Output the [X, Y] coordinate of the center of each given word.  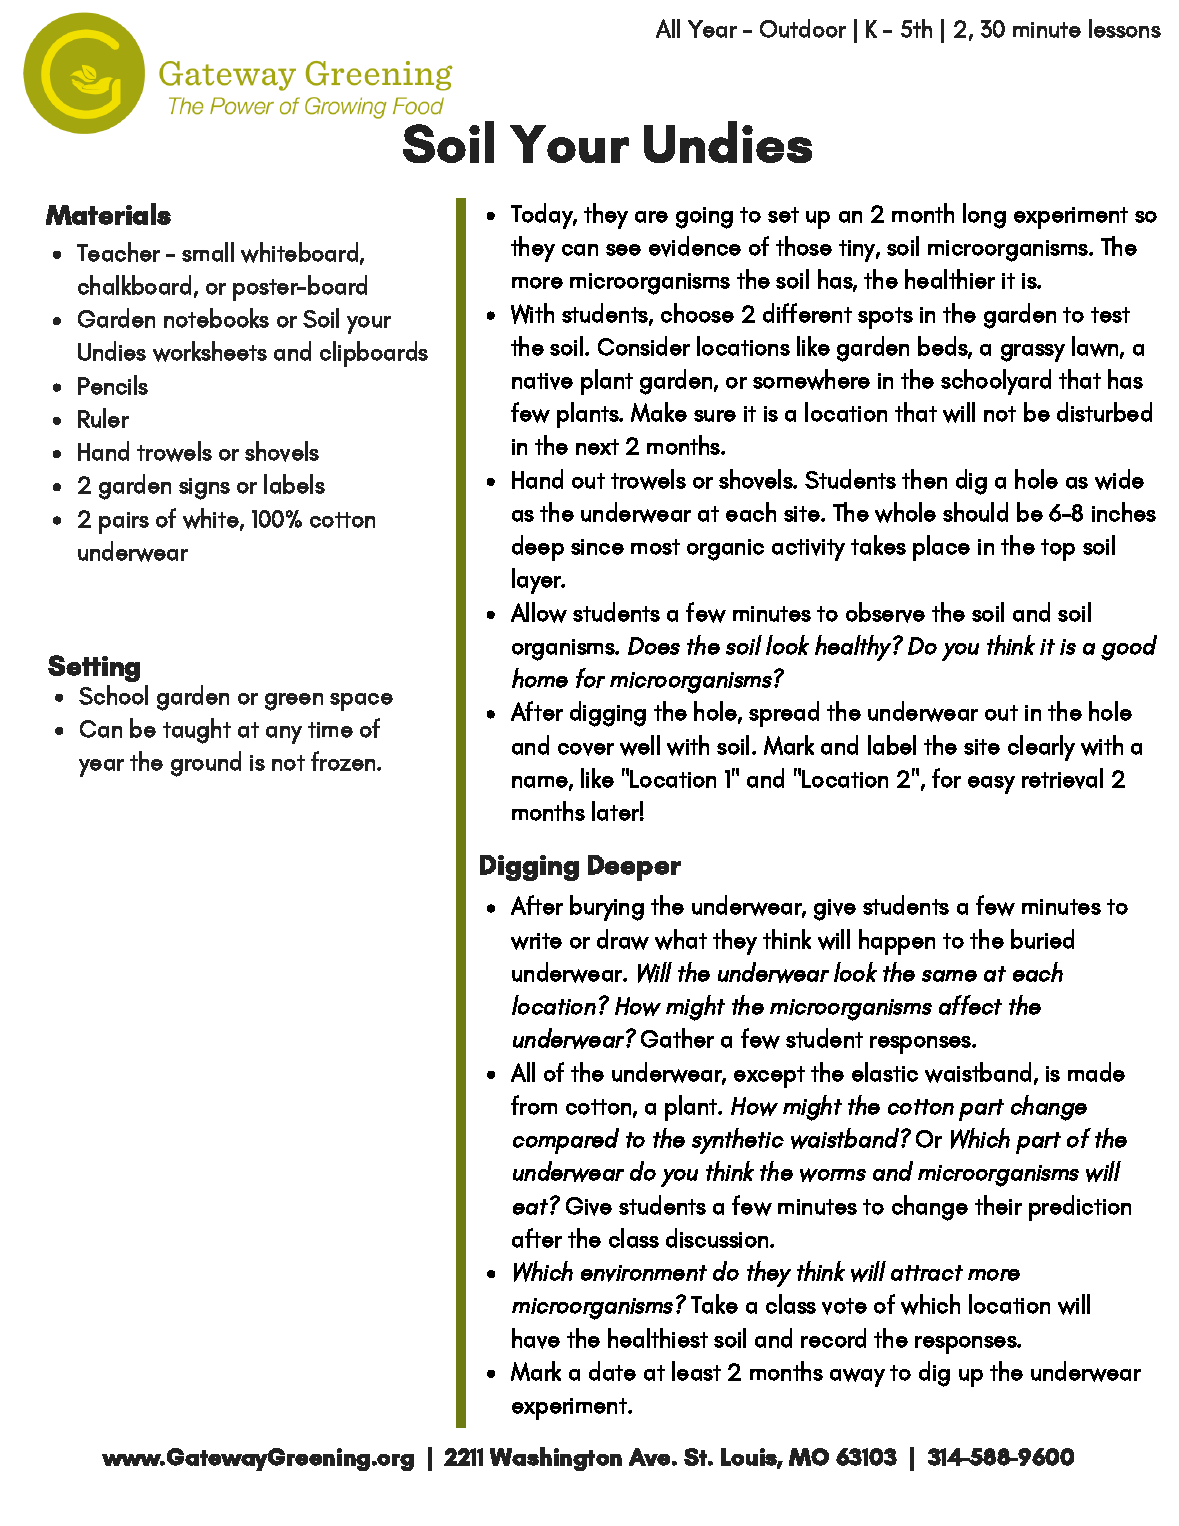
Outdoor [803, 28]
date [612, 1371]
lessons [1125, 28]
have [536, 1338]
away [857, 1377]
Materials [108, 214]
